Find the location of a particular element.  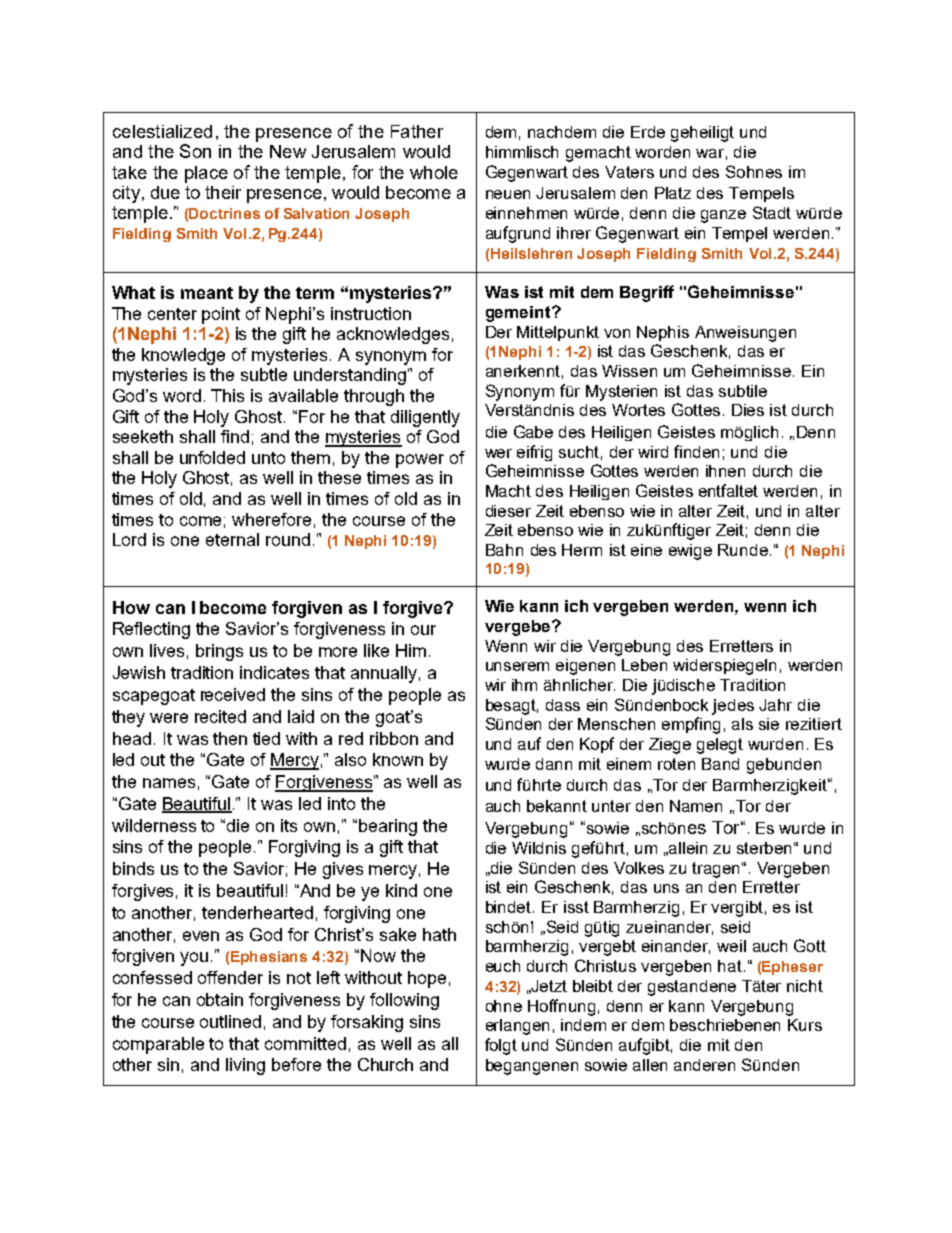

Bahn is located at coordinates (504, 550).
